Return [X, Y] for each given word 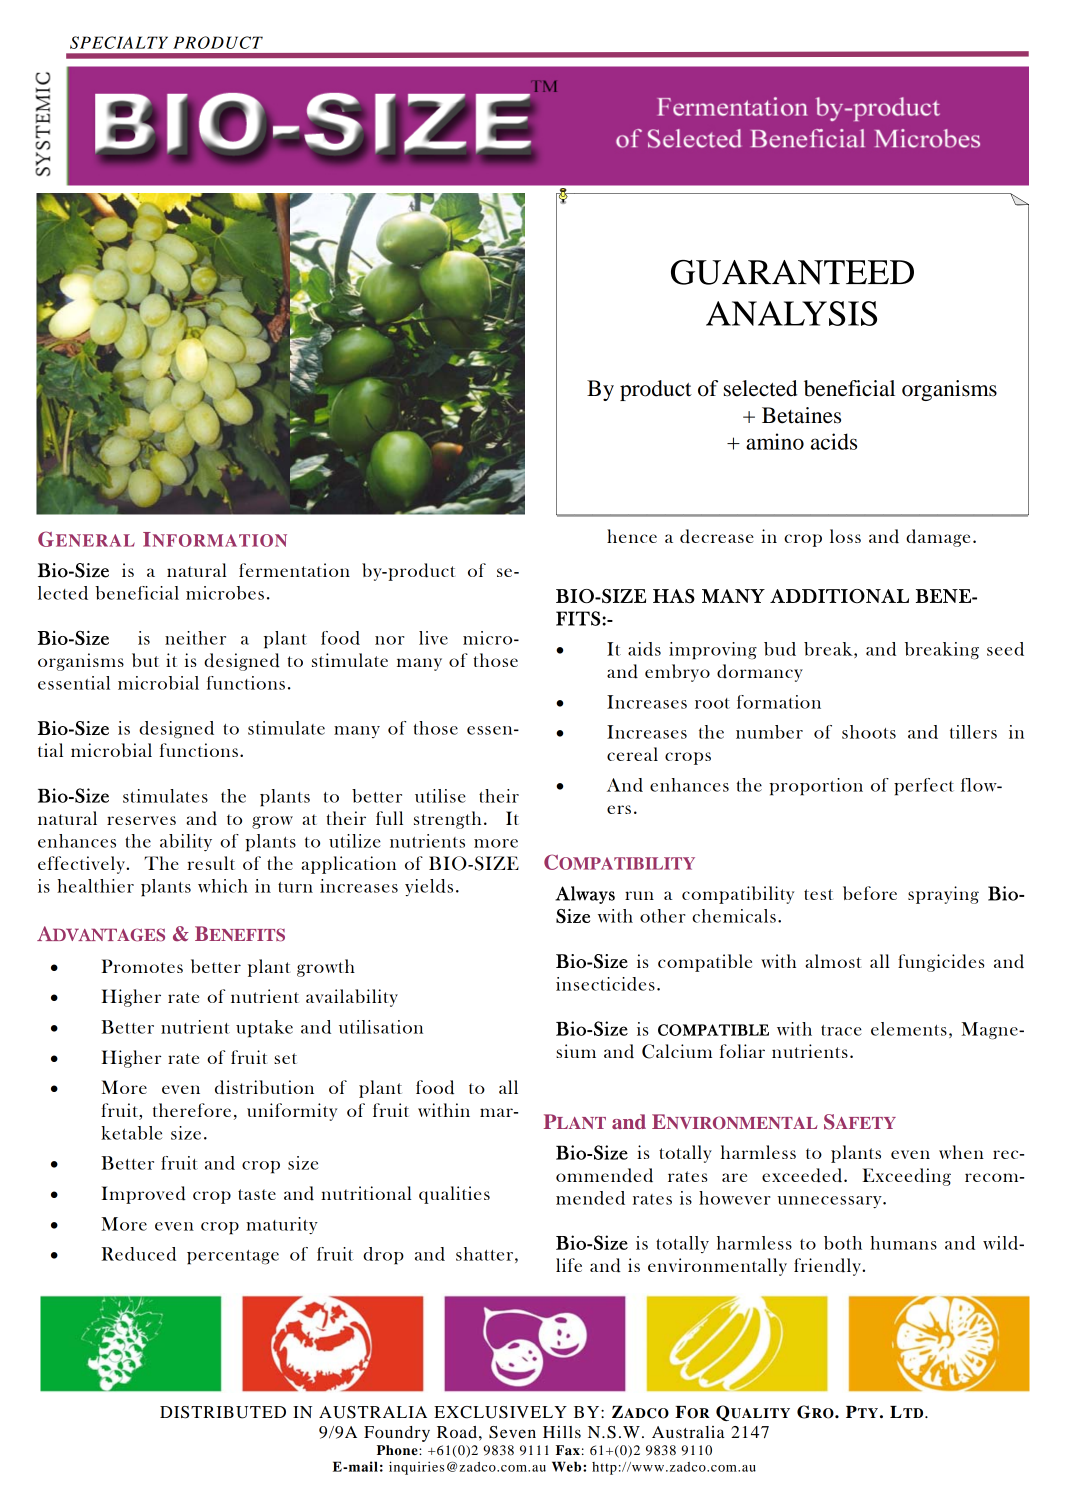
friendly [828, 1267]
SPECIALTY [119, 42]
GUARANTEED [792, 272]
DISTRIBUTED [223, 1412]
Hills [562, 1432]
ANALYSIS [791, 313]
